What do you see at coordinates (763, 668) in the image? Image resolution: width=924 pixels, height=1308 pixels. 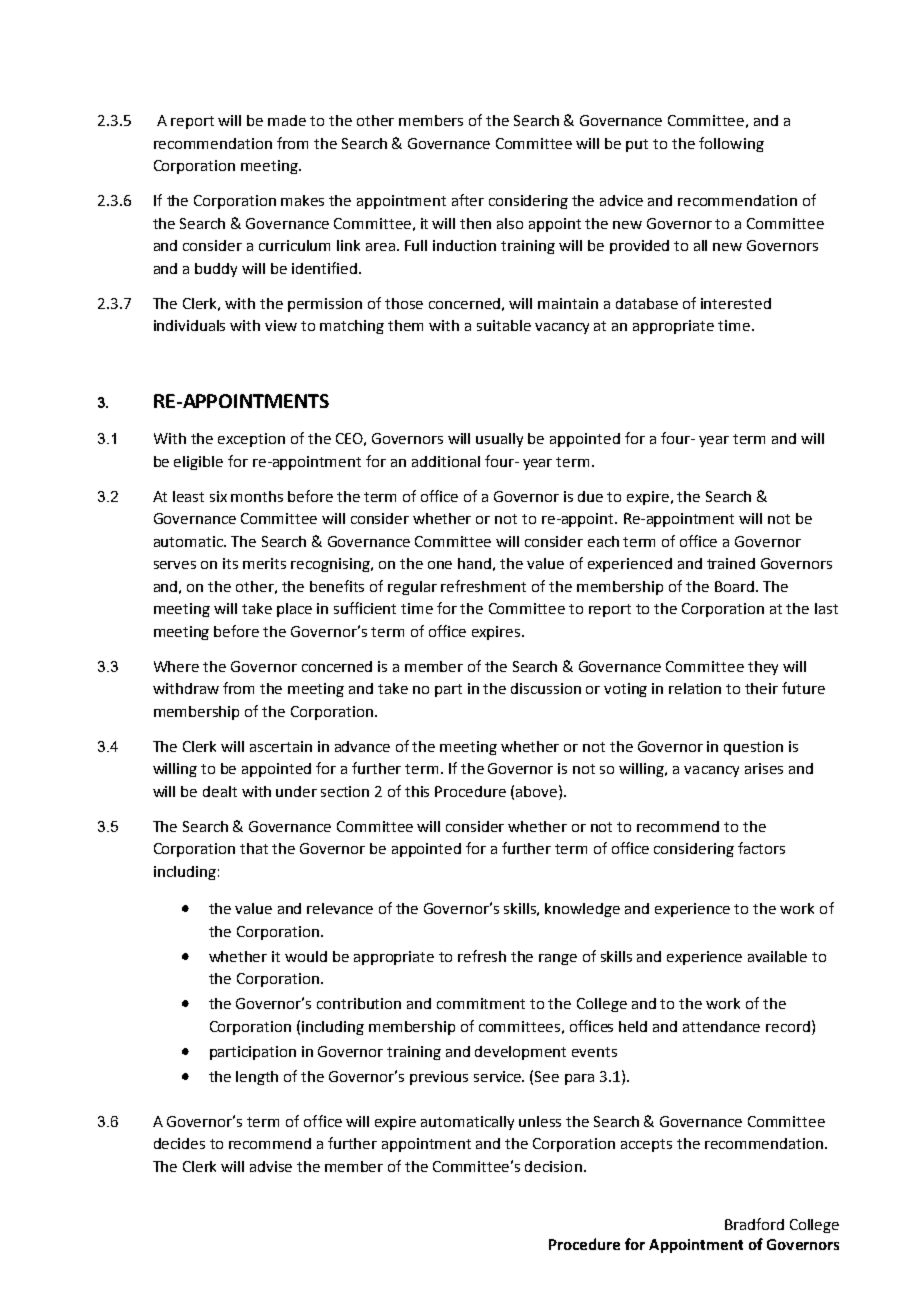 I see `they` at bounding box center [763, 668].
